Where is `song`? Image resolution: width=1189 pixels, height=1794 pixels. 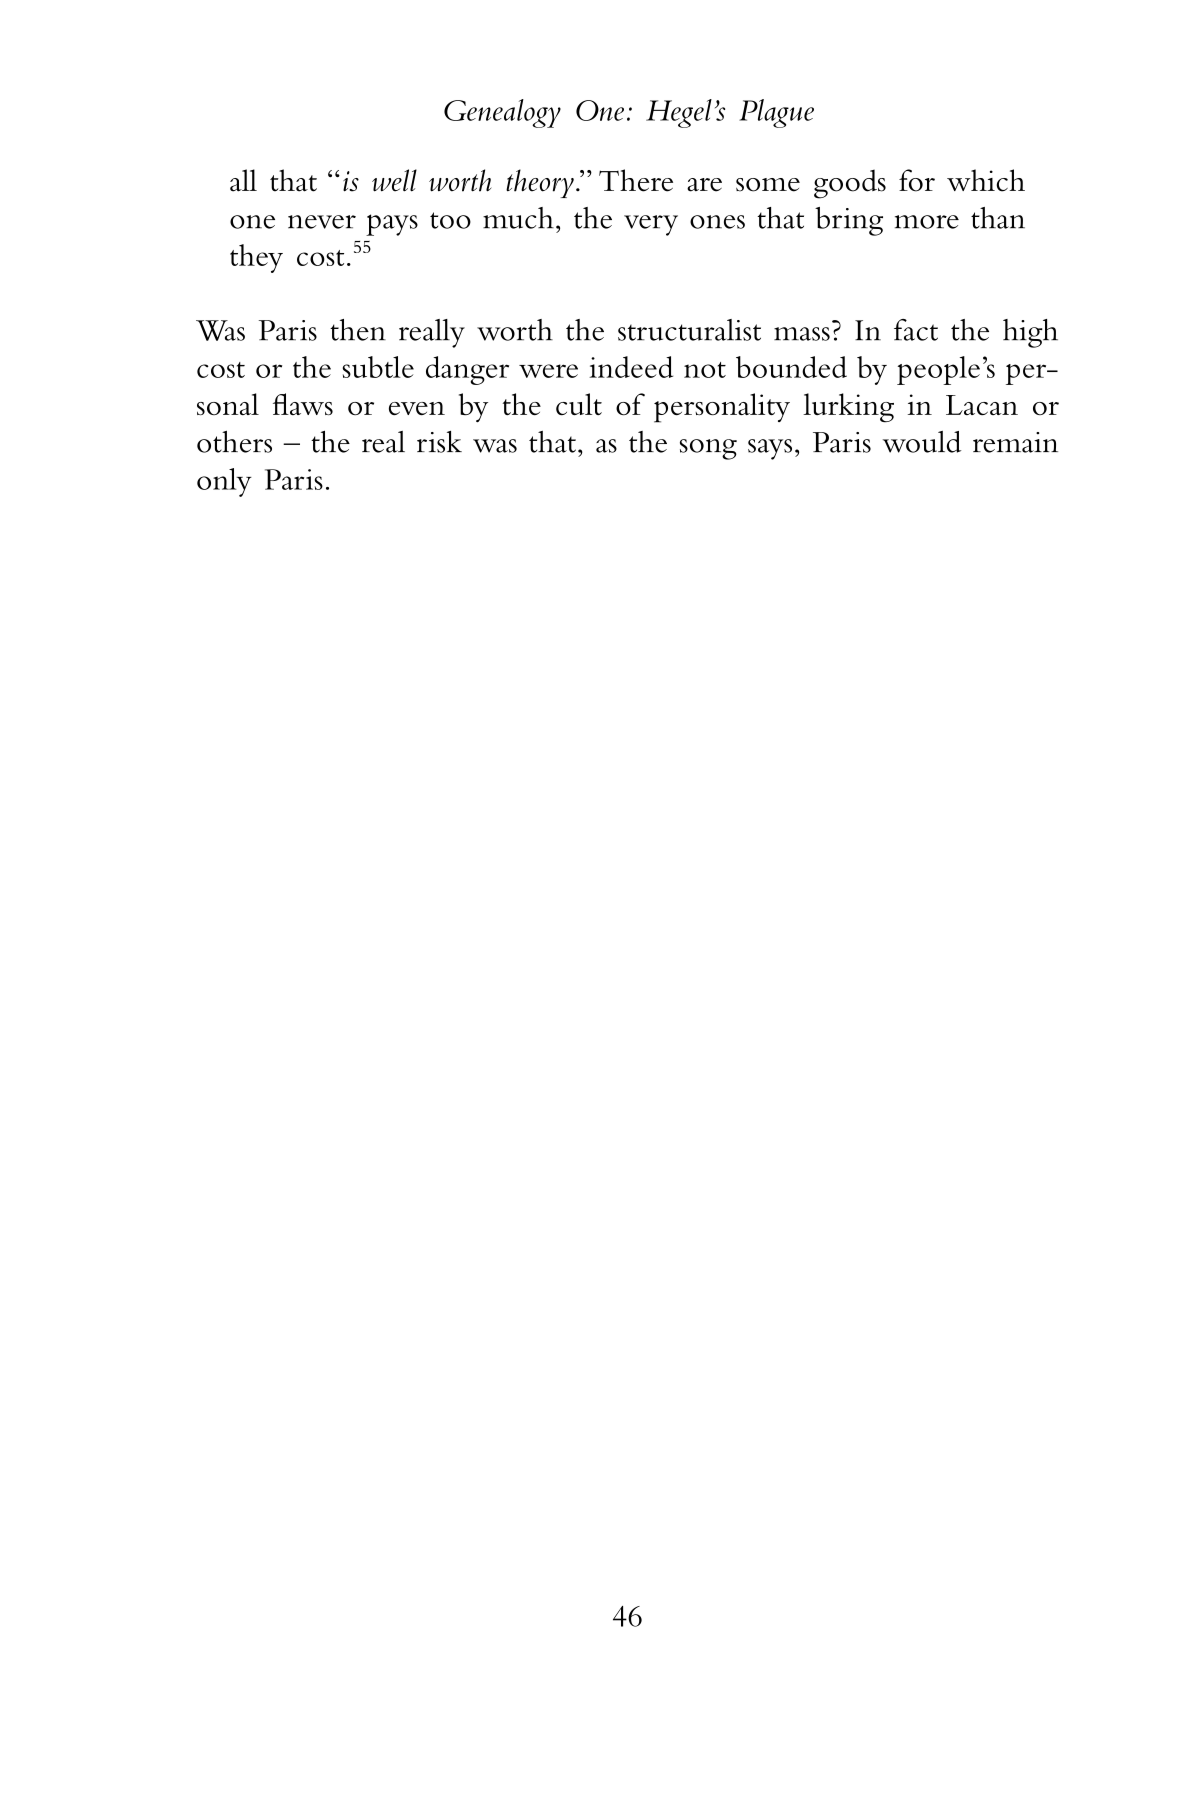 song is located at coordinates (708, 449).
